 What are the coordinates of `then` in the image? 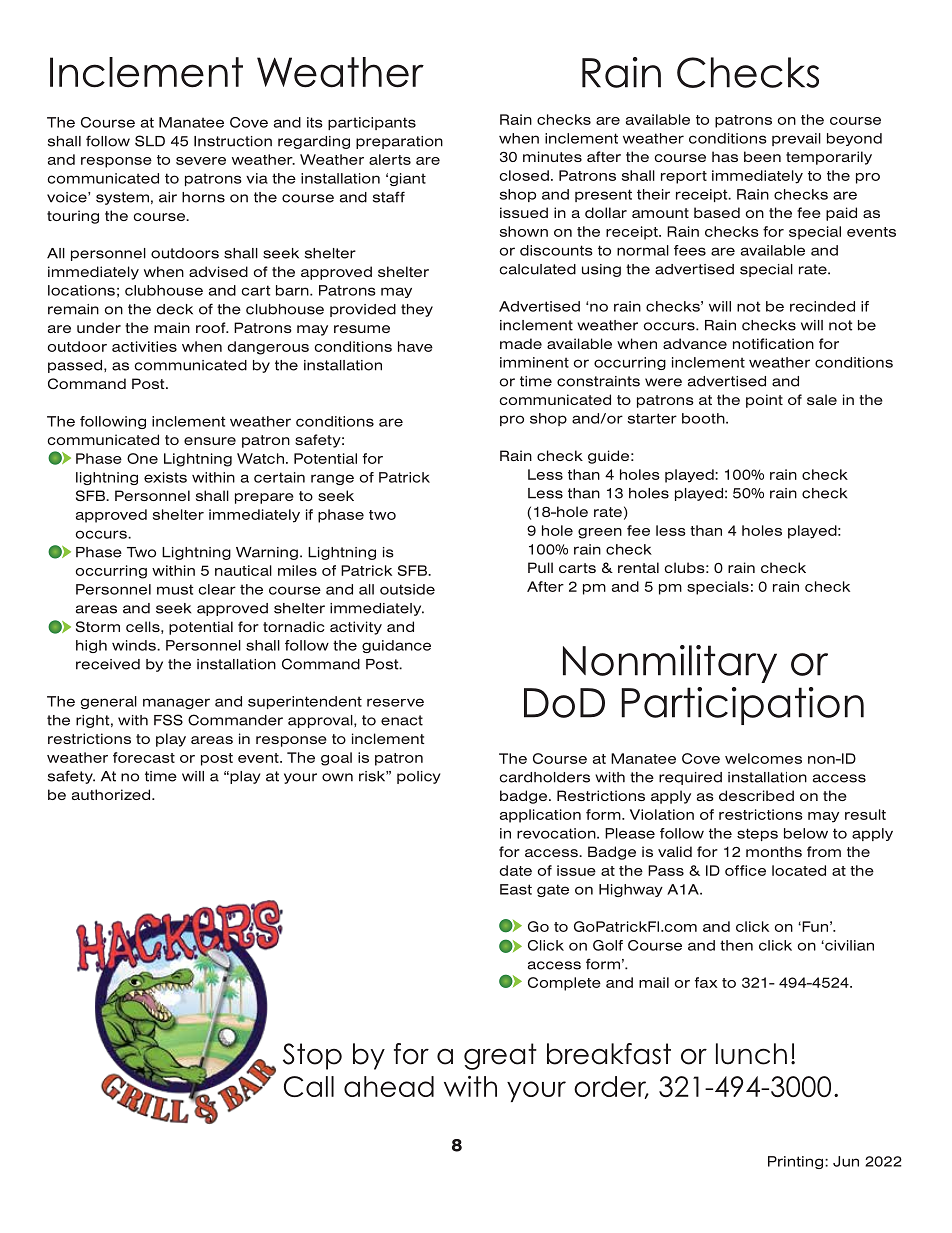 It's located at (736, 945).
